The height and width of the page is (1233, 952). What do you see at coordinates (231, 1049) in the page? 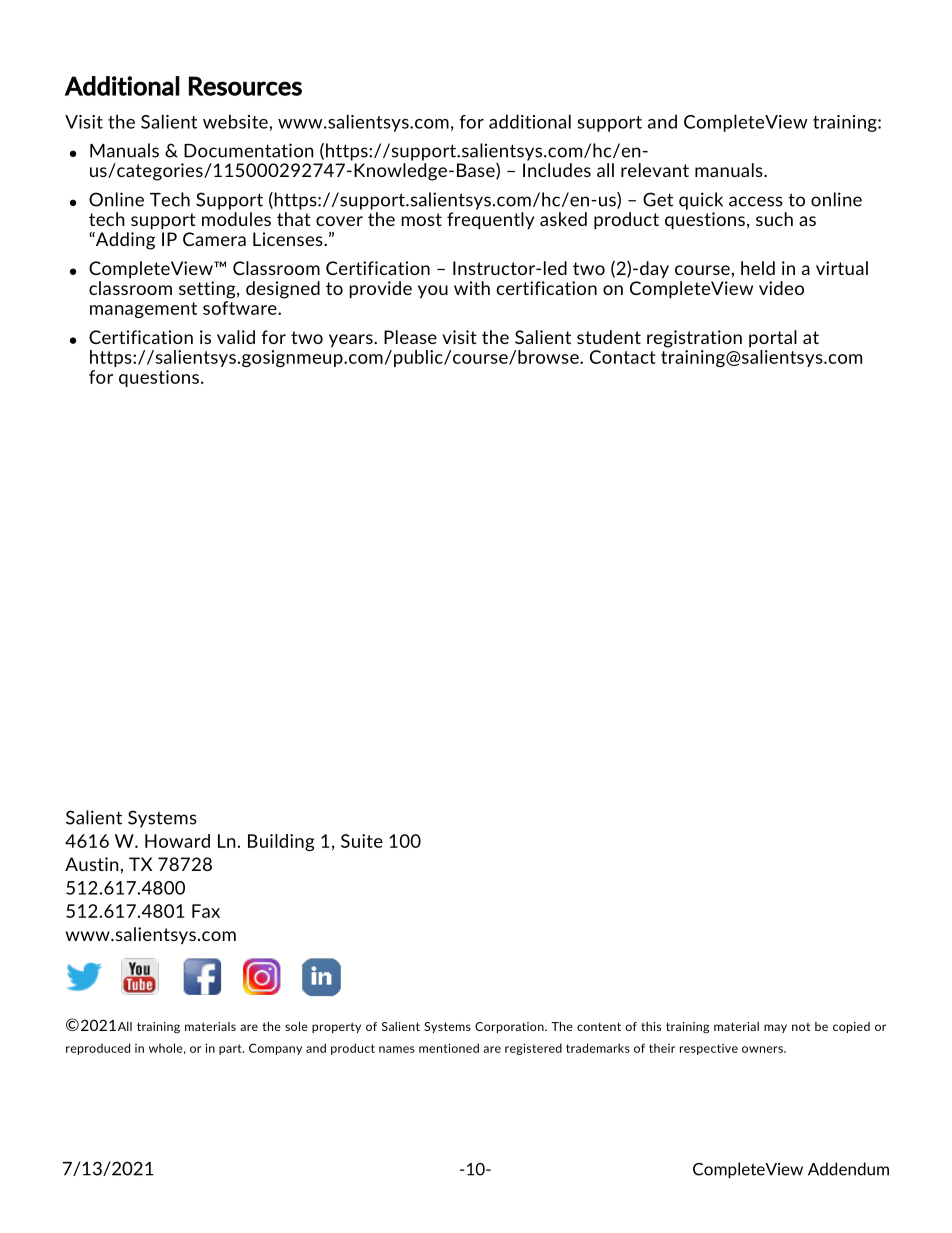
I see `part` at bounding box center [231, 1049].
